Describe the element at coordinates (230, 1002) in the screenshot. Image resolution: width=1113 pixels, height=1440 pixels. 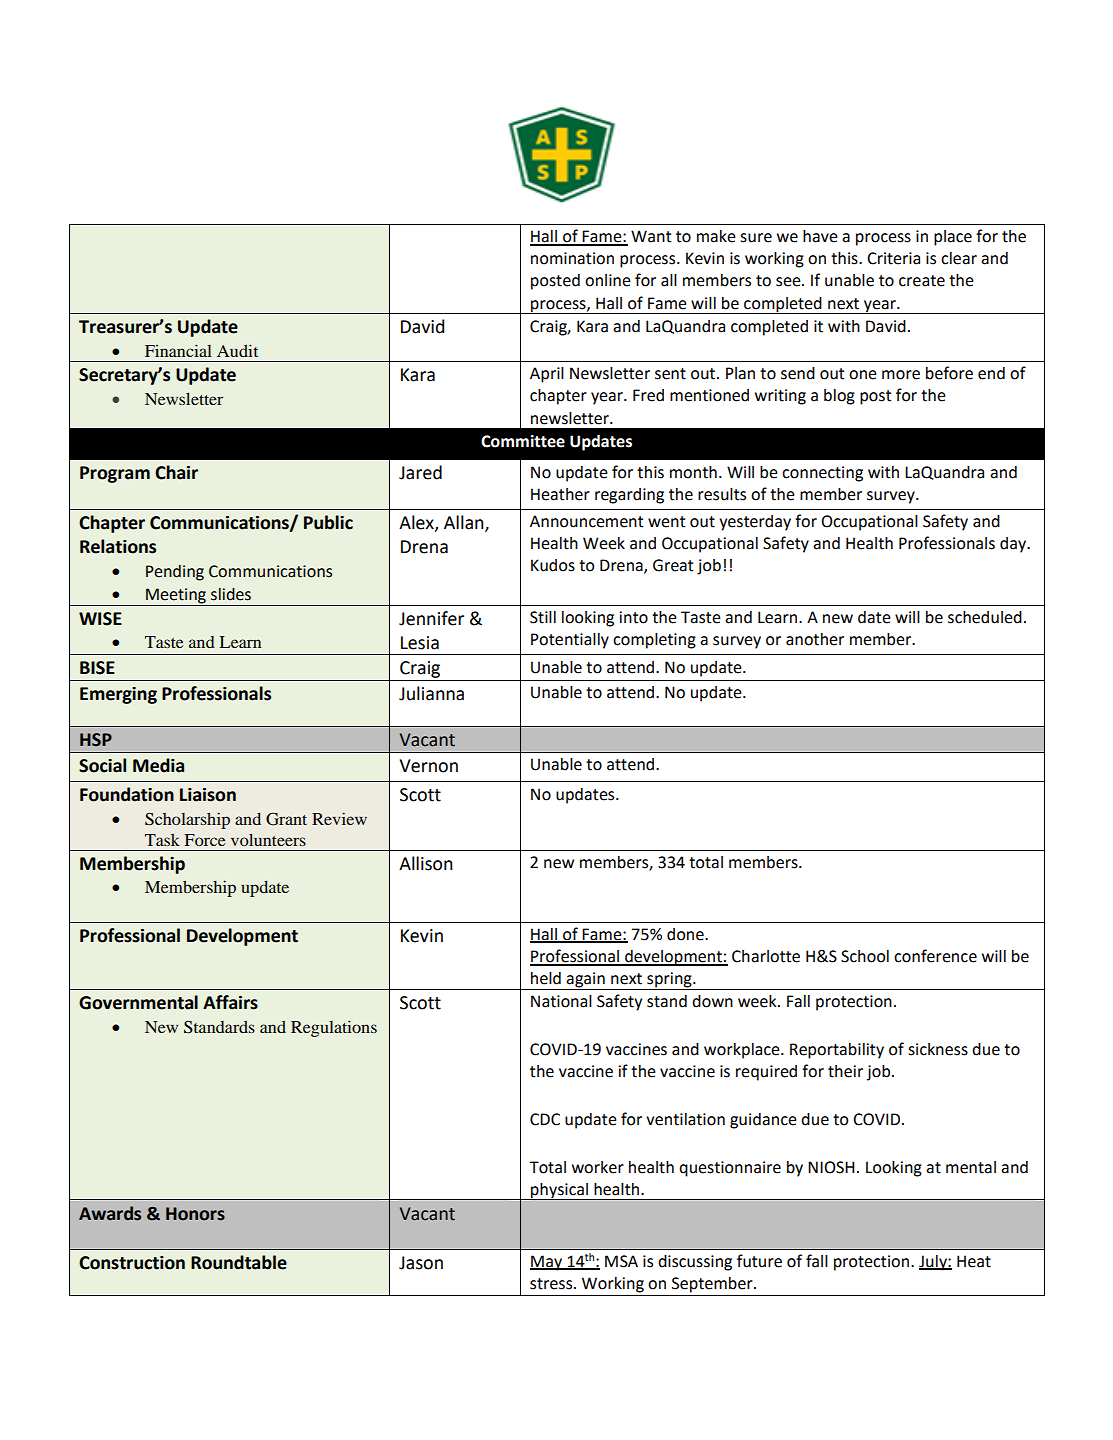
I see `Affairs` at that location.
